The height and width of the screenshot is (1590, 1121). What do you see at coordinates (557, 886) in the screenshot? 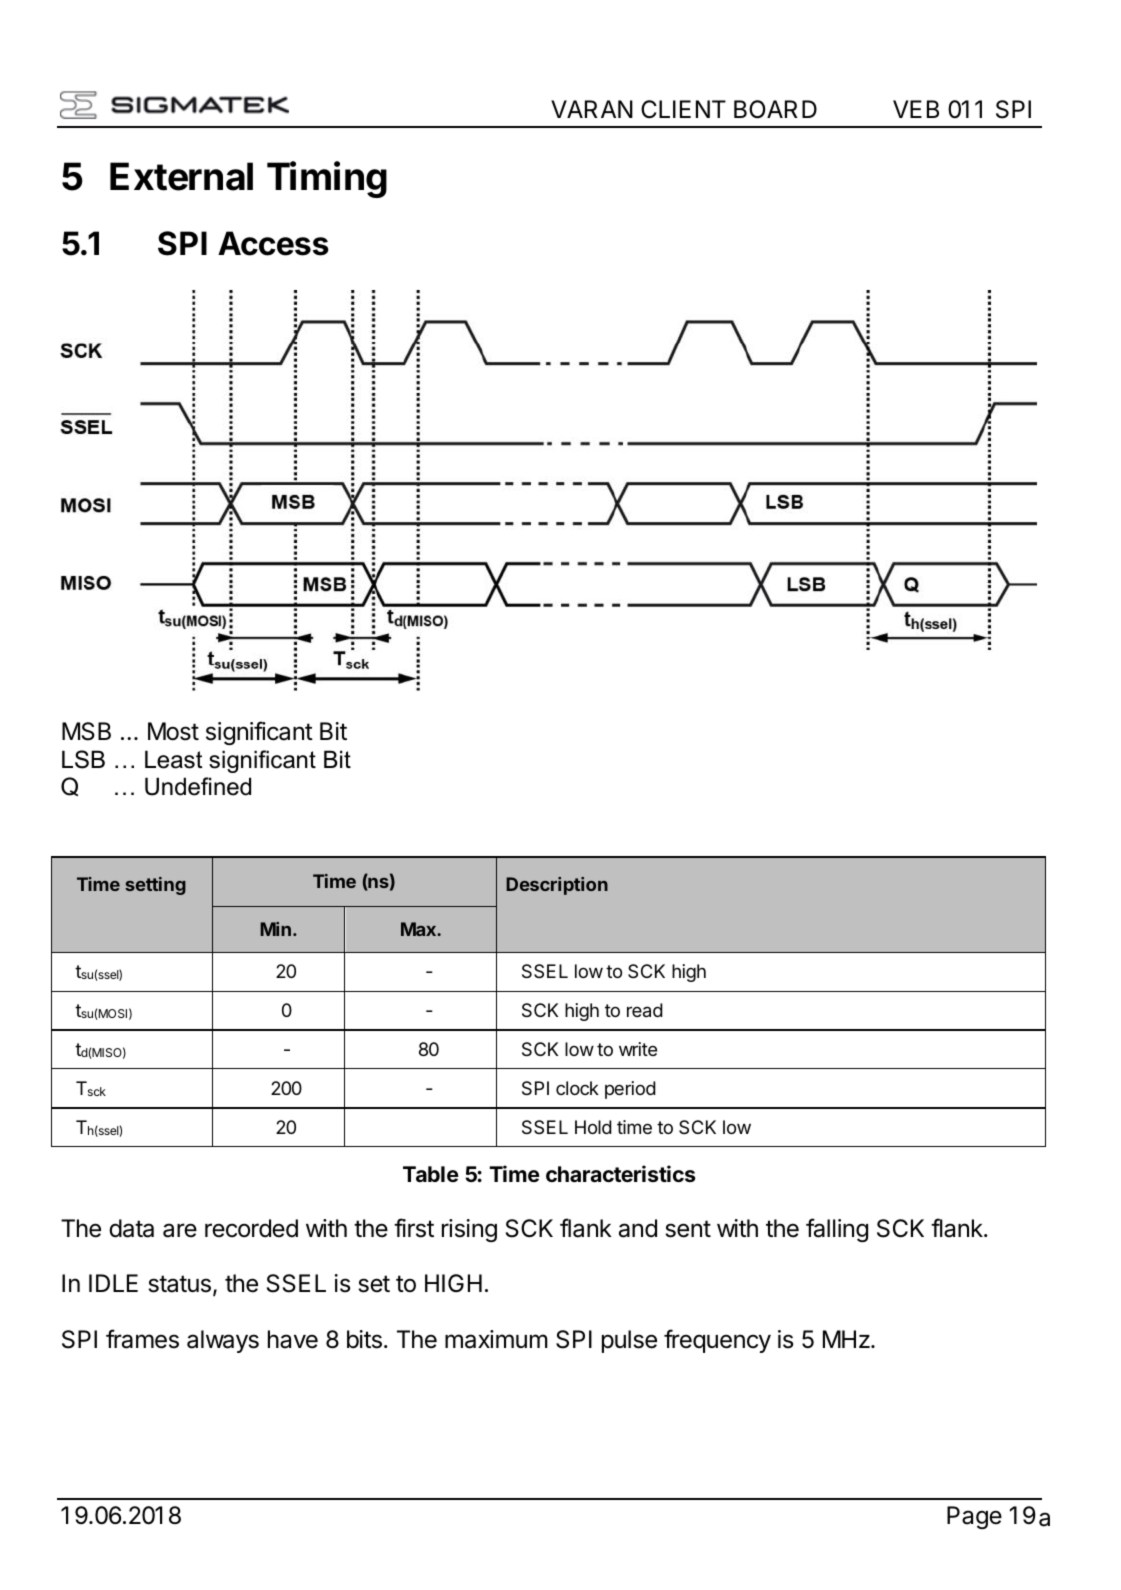
I see `Description` at bounding box center [557, 886].
